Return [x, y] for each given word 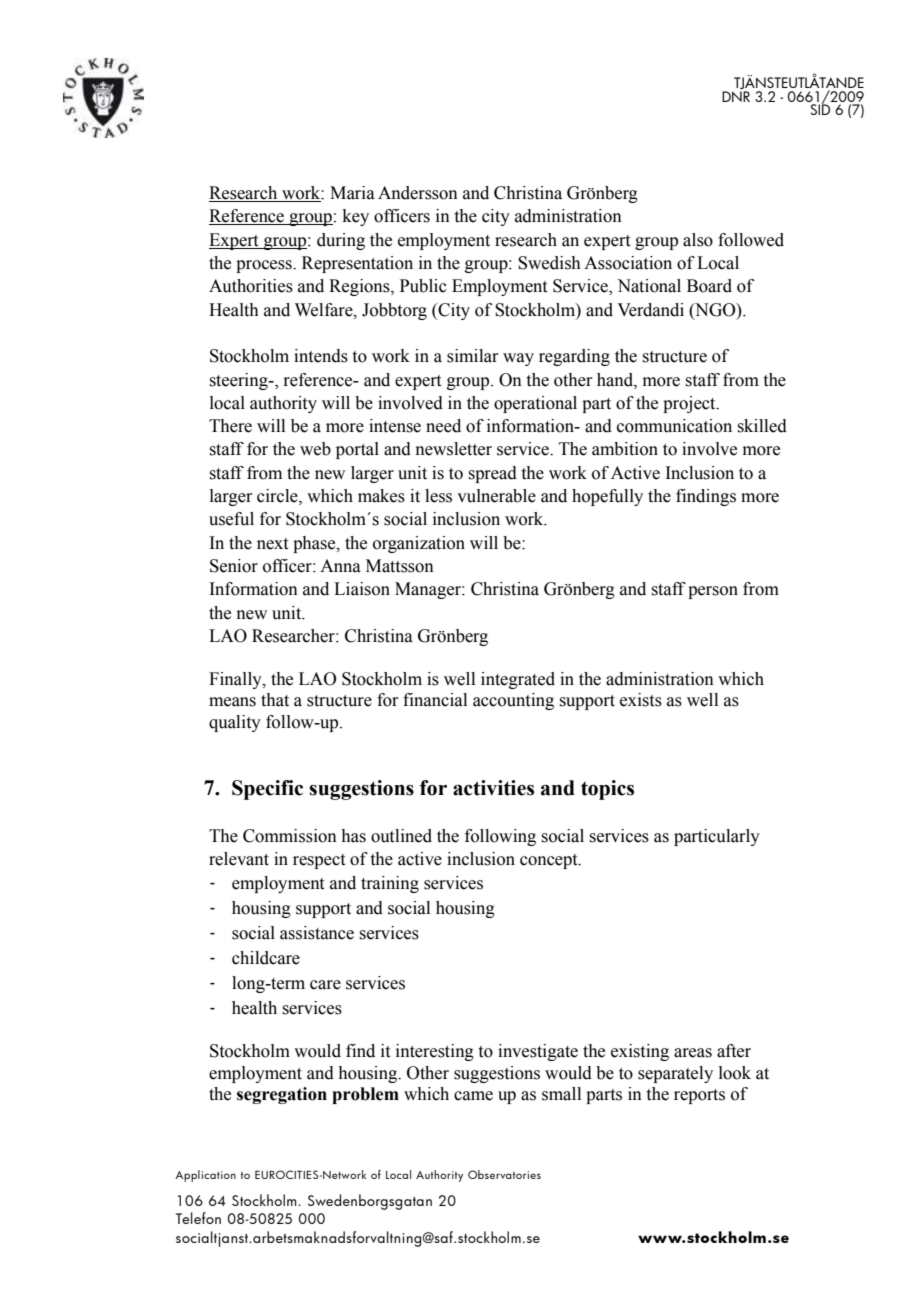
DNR [736, 95]
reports [699, 1096]
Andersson [418, 193]
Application [205, 1176]
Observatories [504, 1174]
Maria [352, 193]
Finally [236, 680]
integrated [518, 680]
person [713, 592]
